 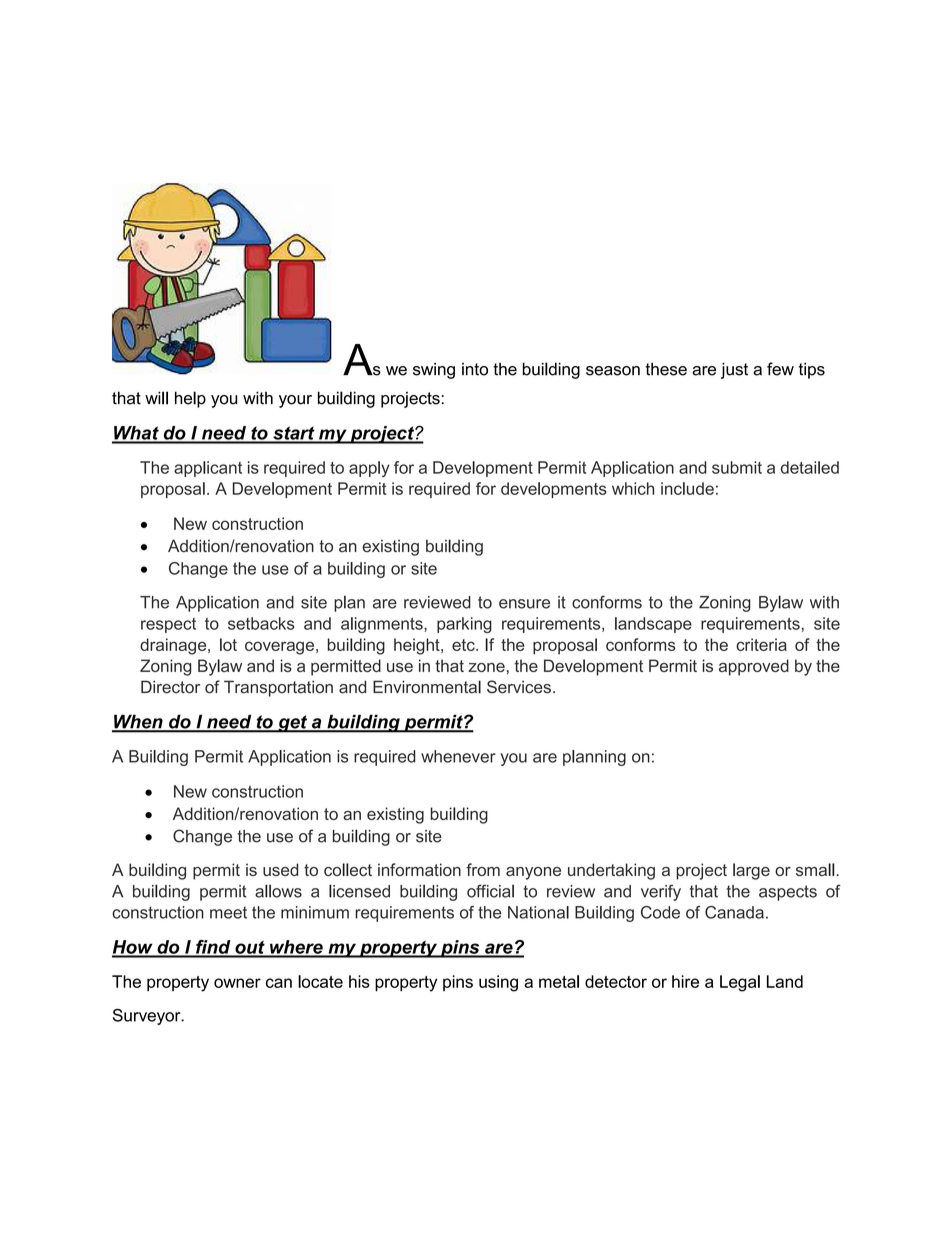 What do you see at coordinates (237, 983) in the page?
I see `owner` at bounding box center [237, 983].
